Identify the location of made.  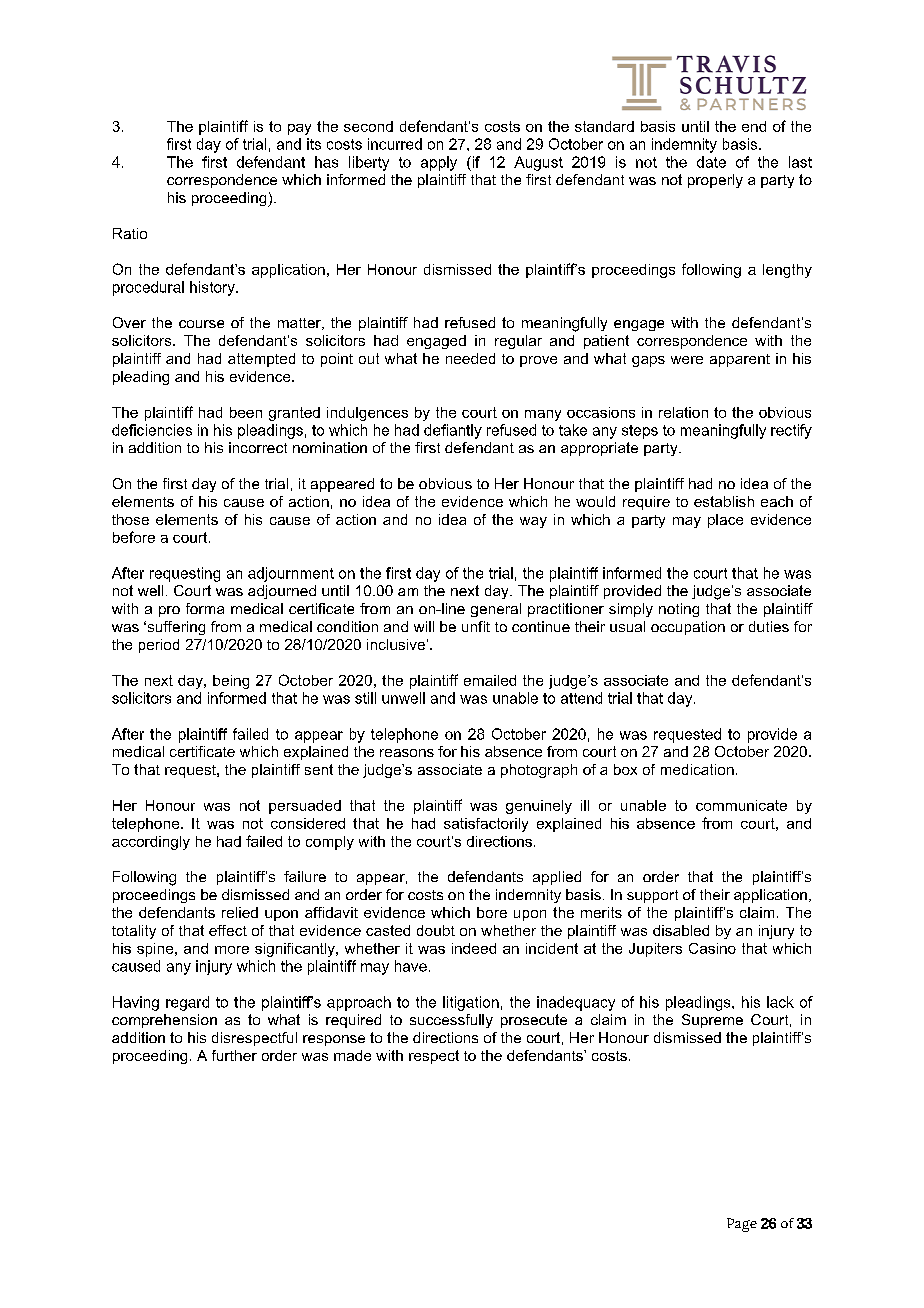
(352, 1055).
